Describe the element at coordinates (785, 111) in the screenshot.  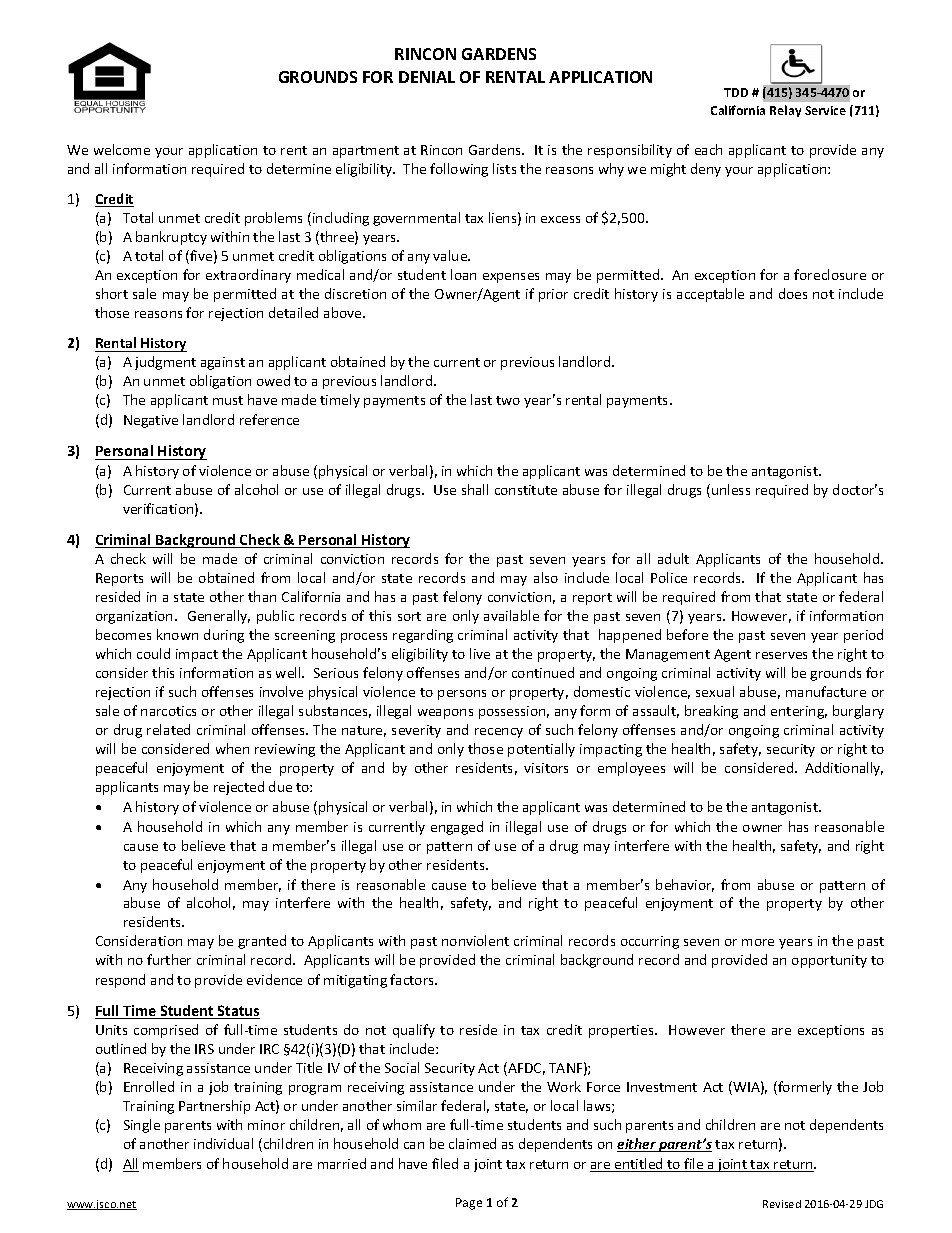
I see `Relay` at that location.
